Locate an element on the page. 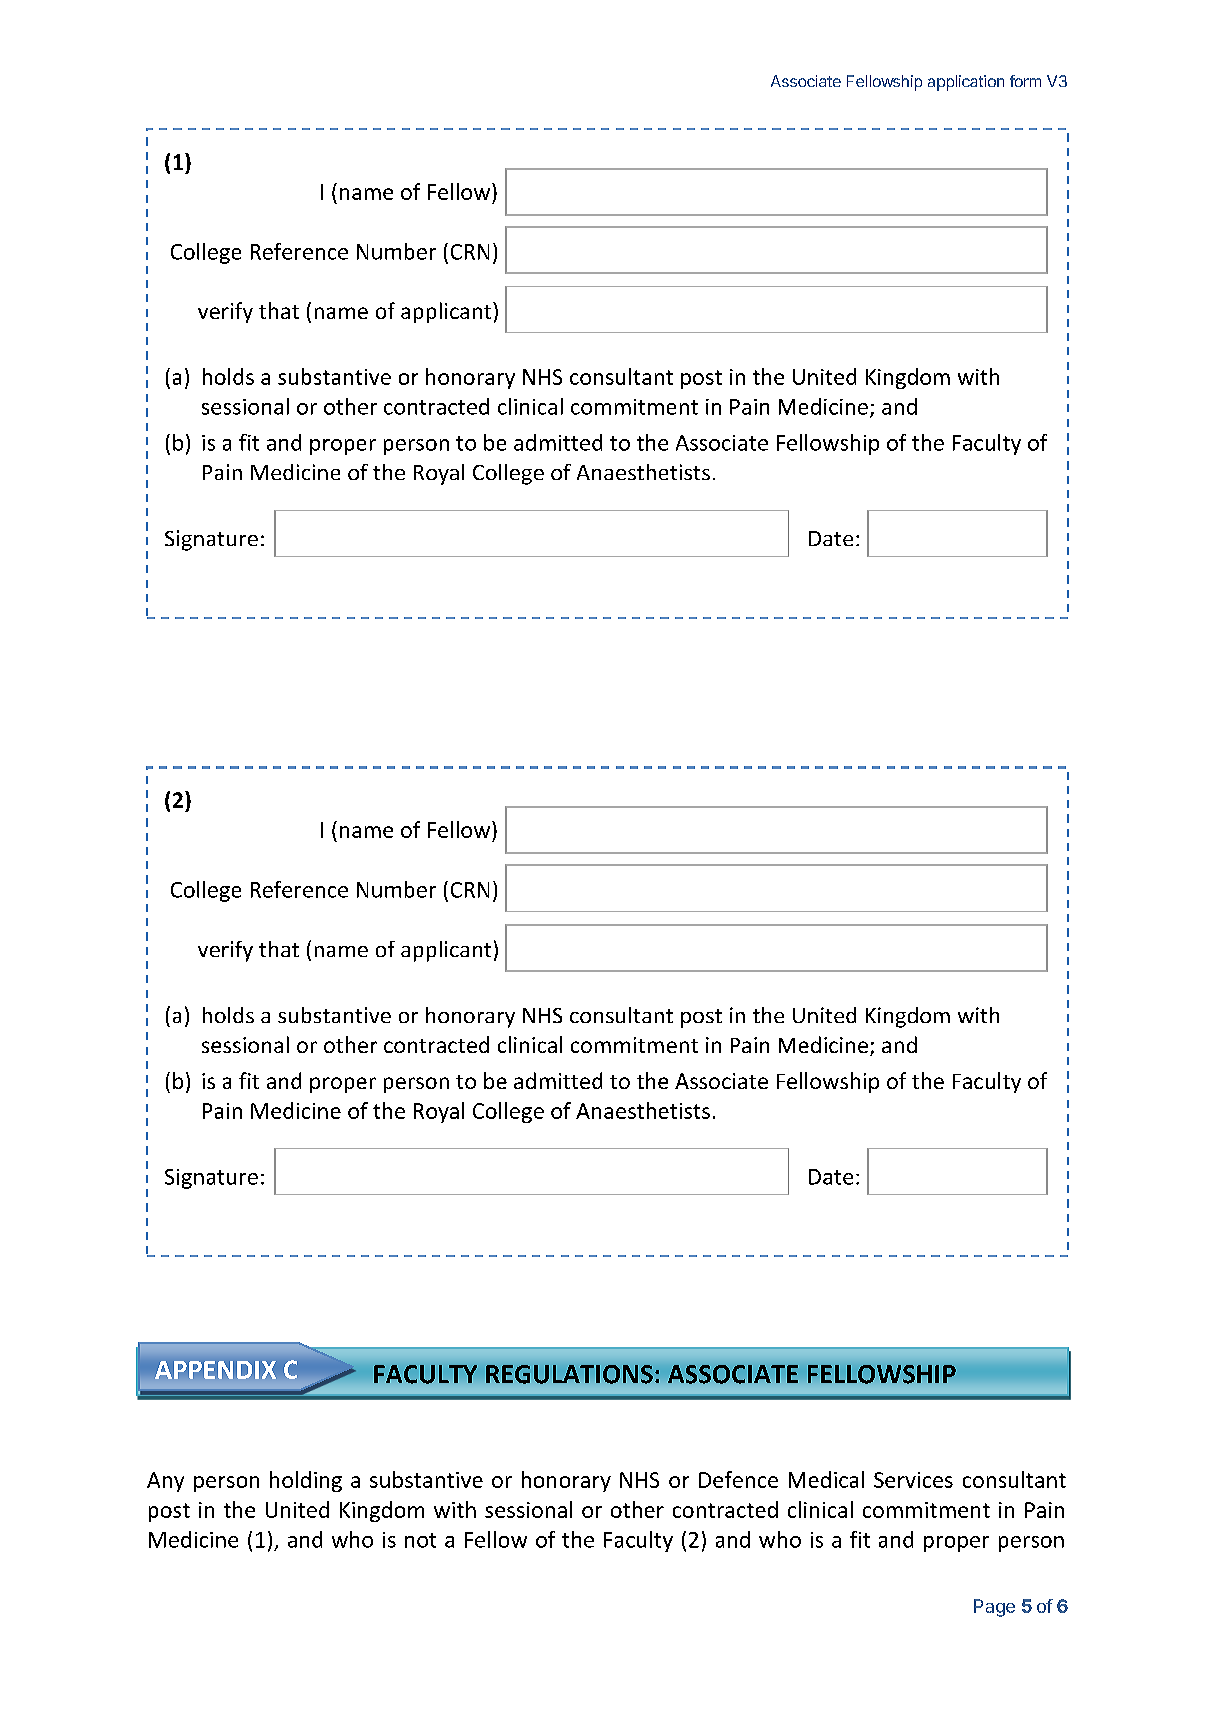 The image size is (1213, 1715). form is located at coordinates (1025, 81).
